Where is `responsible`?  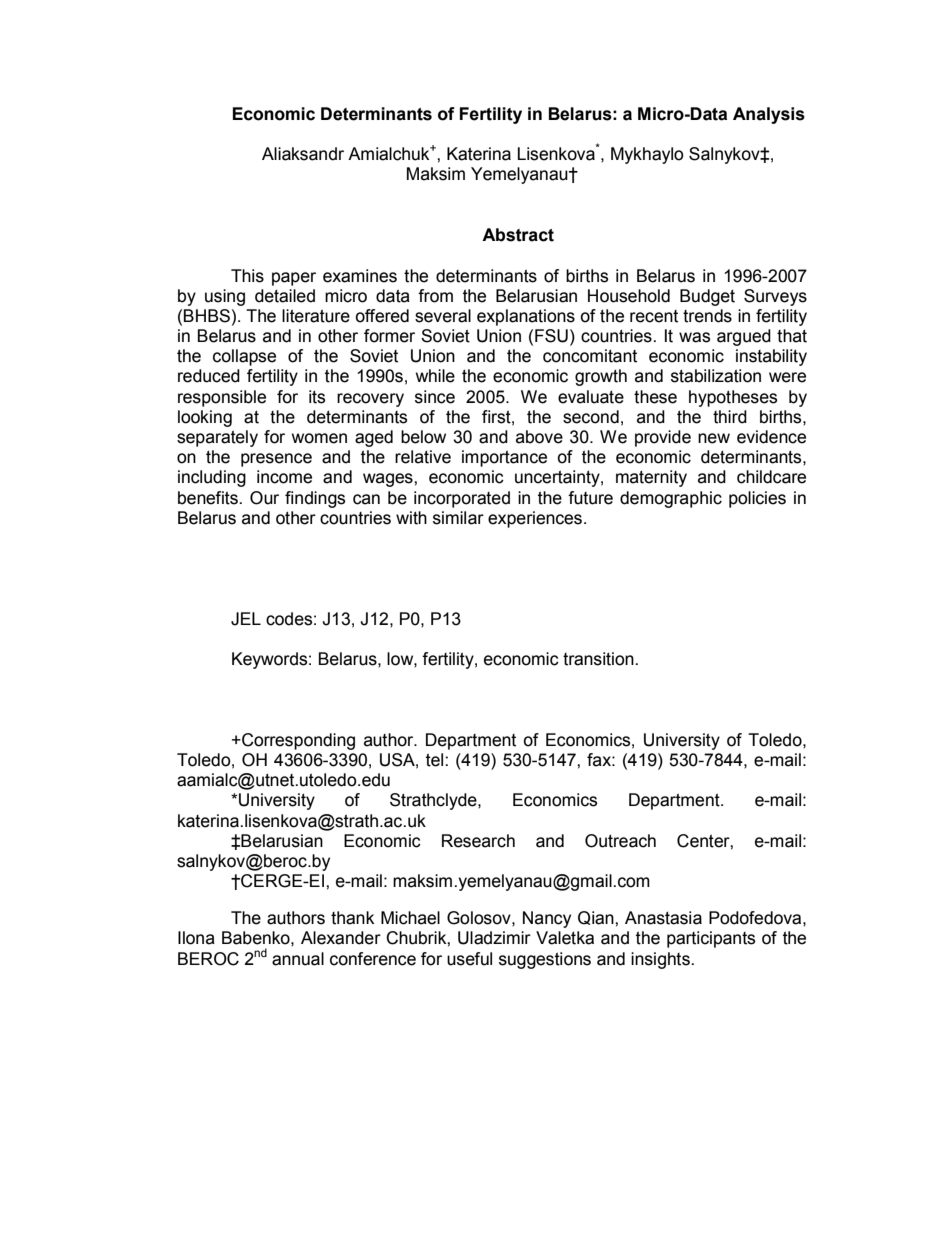 responsible is located at coordinates (222, 398).
